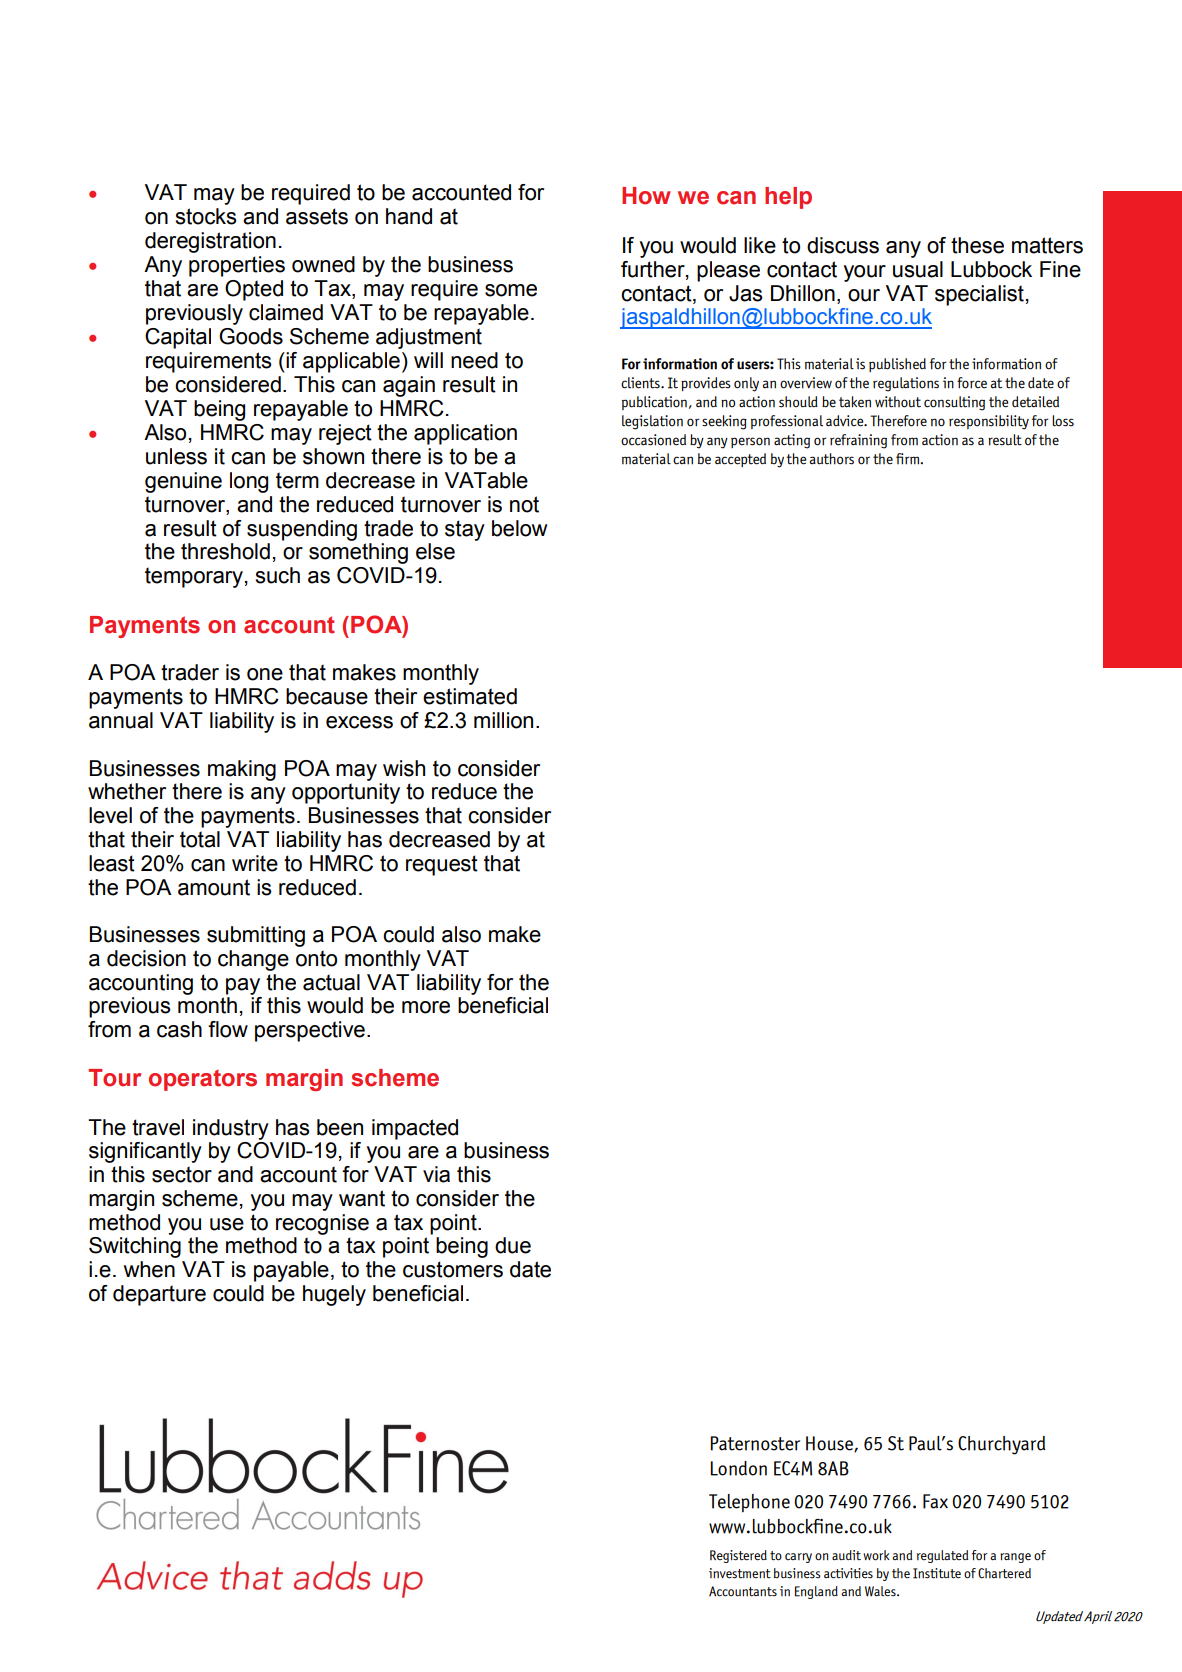 Image resolution: width=1182 pixels, height=1672 pixels. What do you see at coordinates (442, 865) in the page?
I see `request` at bounding box center [442, 865].
